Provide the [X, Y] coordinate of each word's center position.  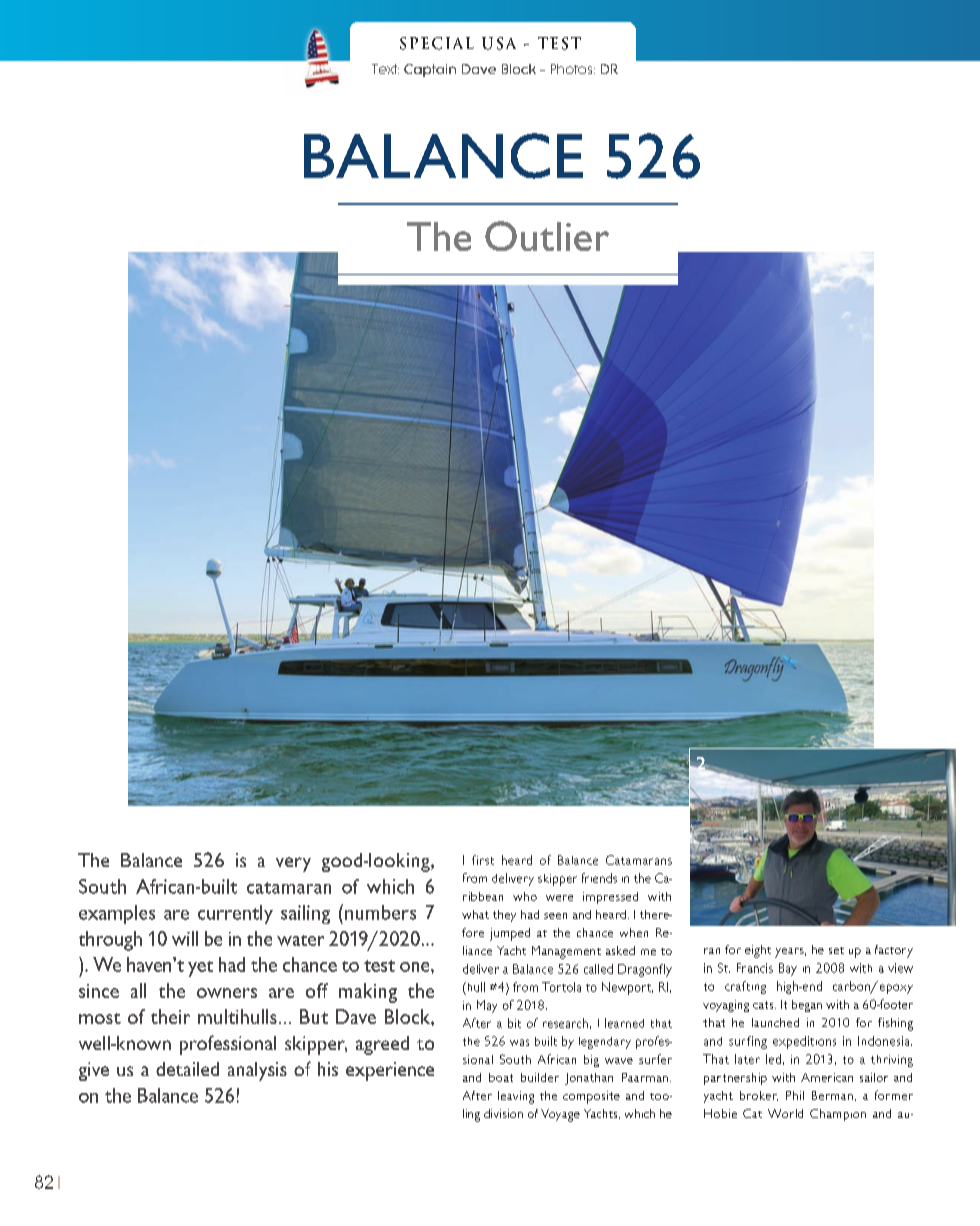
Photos [573, 69]
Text [385, 69]
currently [235, 914]
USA [499, 43]
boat [501, 1077]
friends [599, 878]
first [483, 860]
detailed [187, 1069]
